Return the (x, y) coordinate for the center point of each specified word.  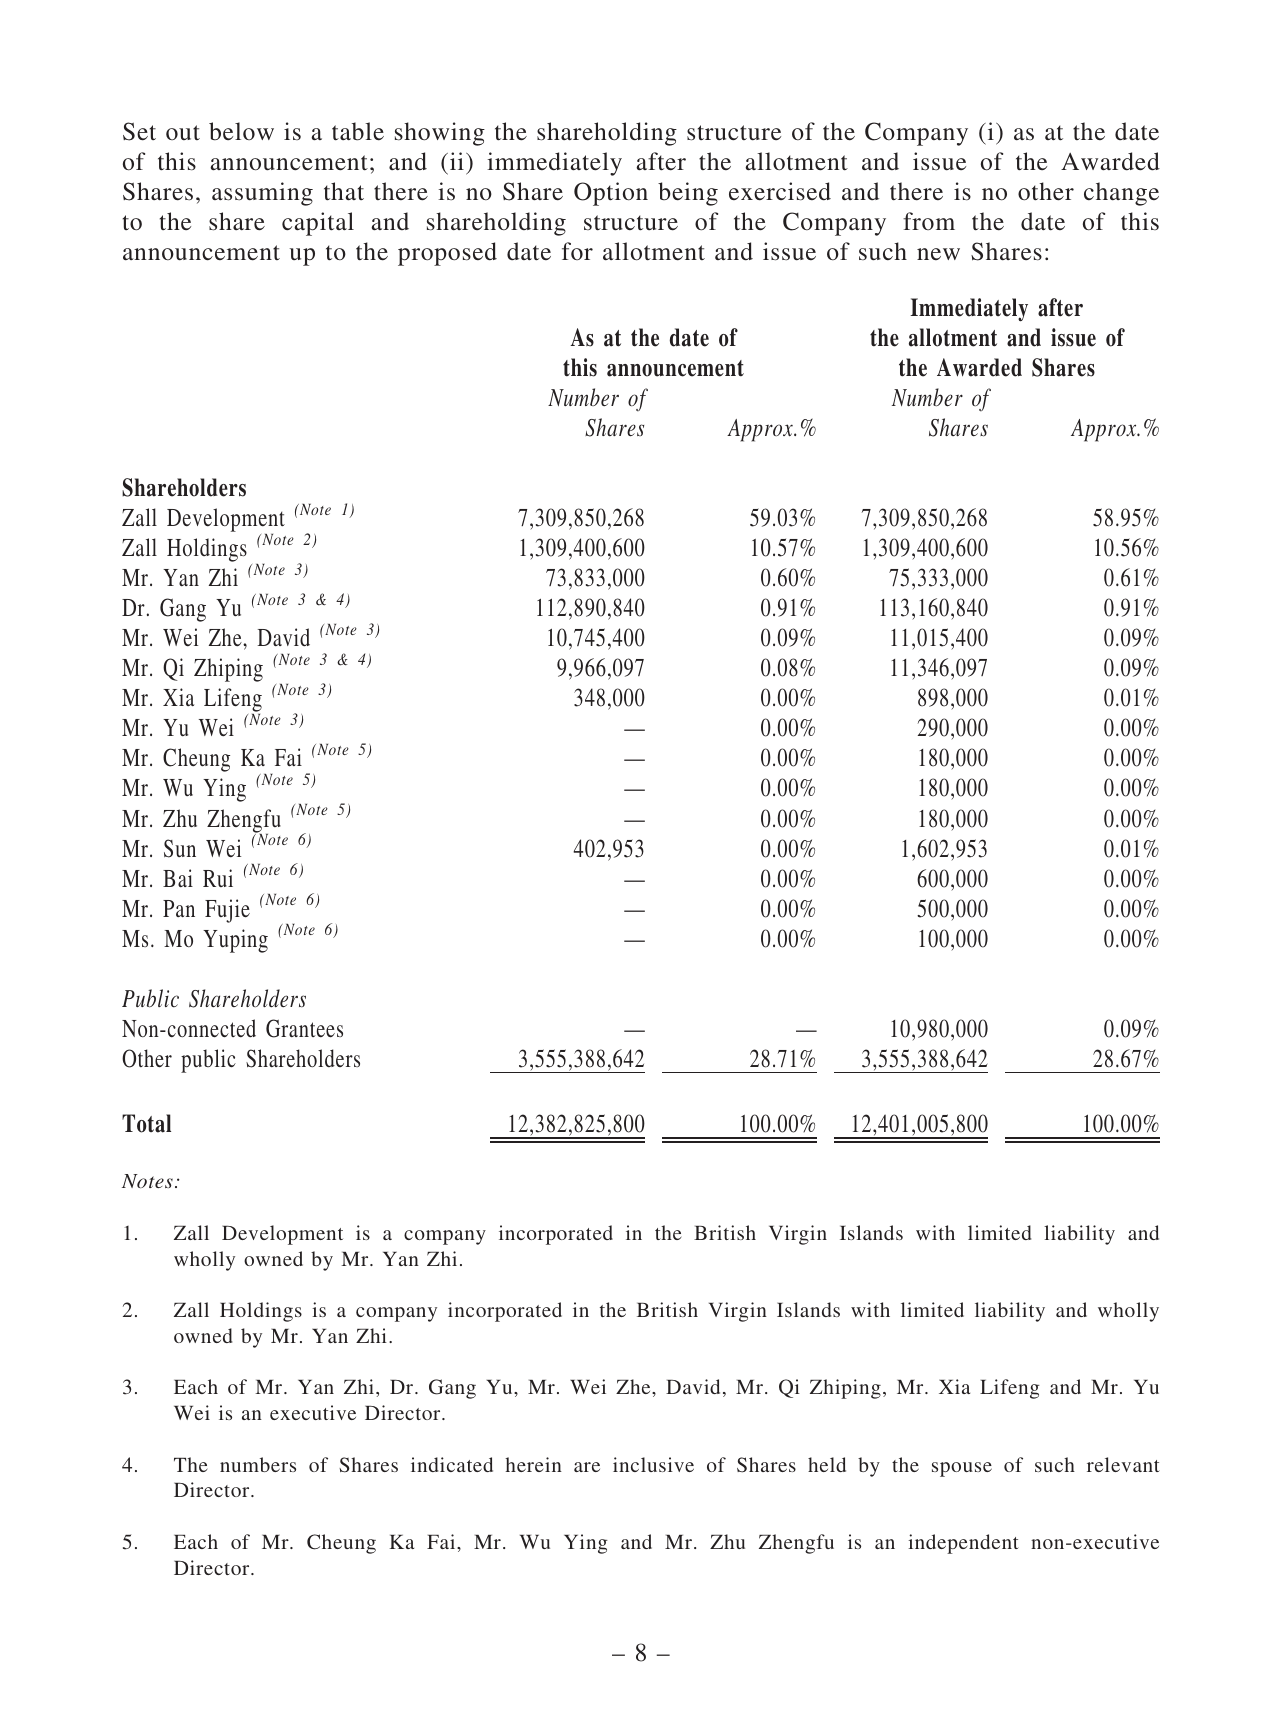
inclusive (653, 1464)
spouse (962, 1469)
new (938, 254)
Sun (180, 848)
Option (611, 194)
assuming (262, 194)
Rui (218, 878)
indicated (452, 1464)
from (929, 221)
